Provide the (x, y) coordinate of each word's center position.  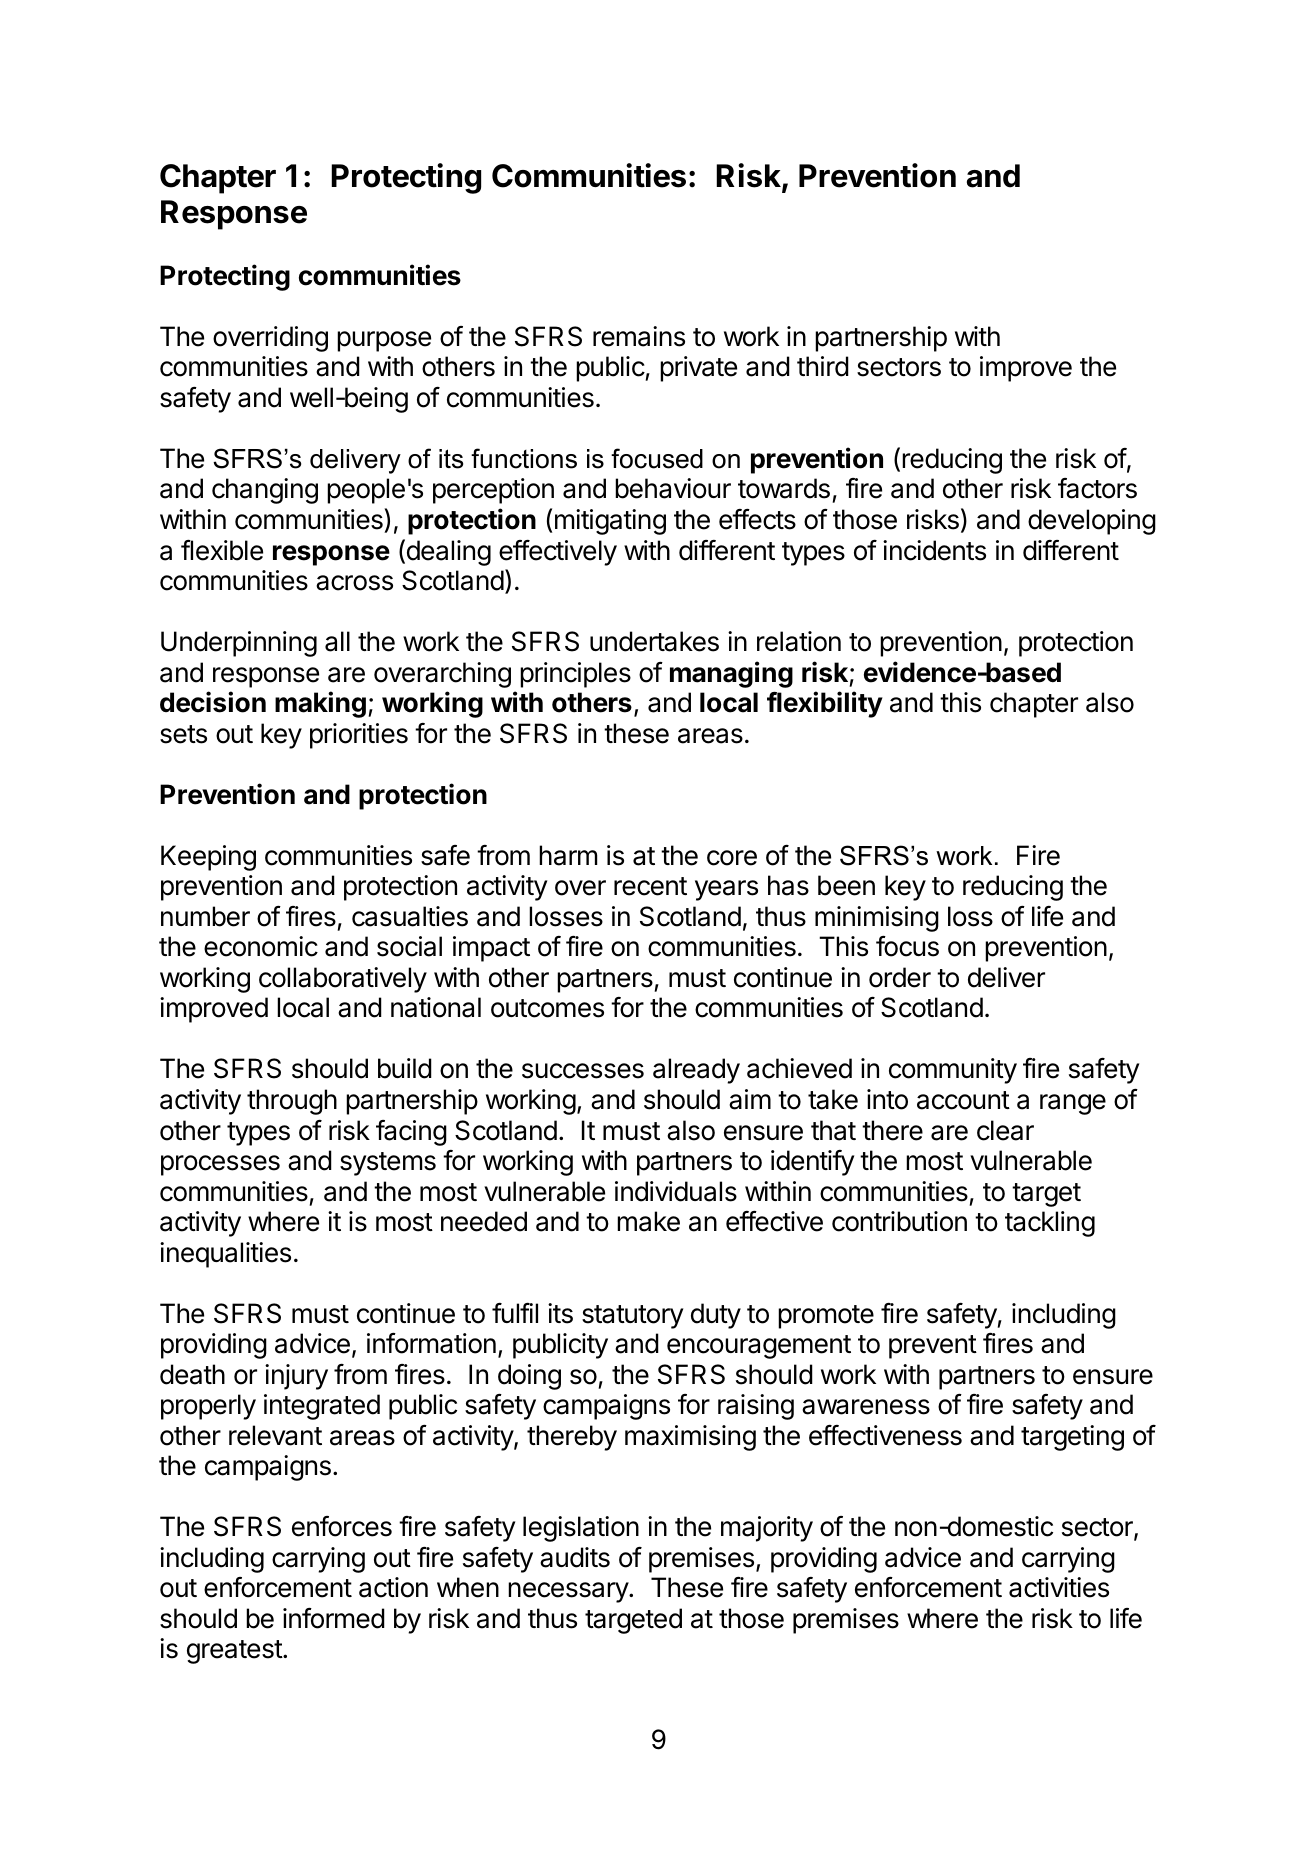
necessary (569, 1592)
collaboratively (343, 980)
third (823, 366)
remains (639, 336)
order (900, 977)
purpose (384, 341)
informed (334, 1618)
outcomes (547, 1008)
